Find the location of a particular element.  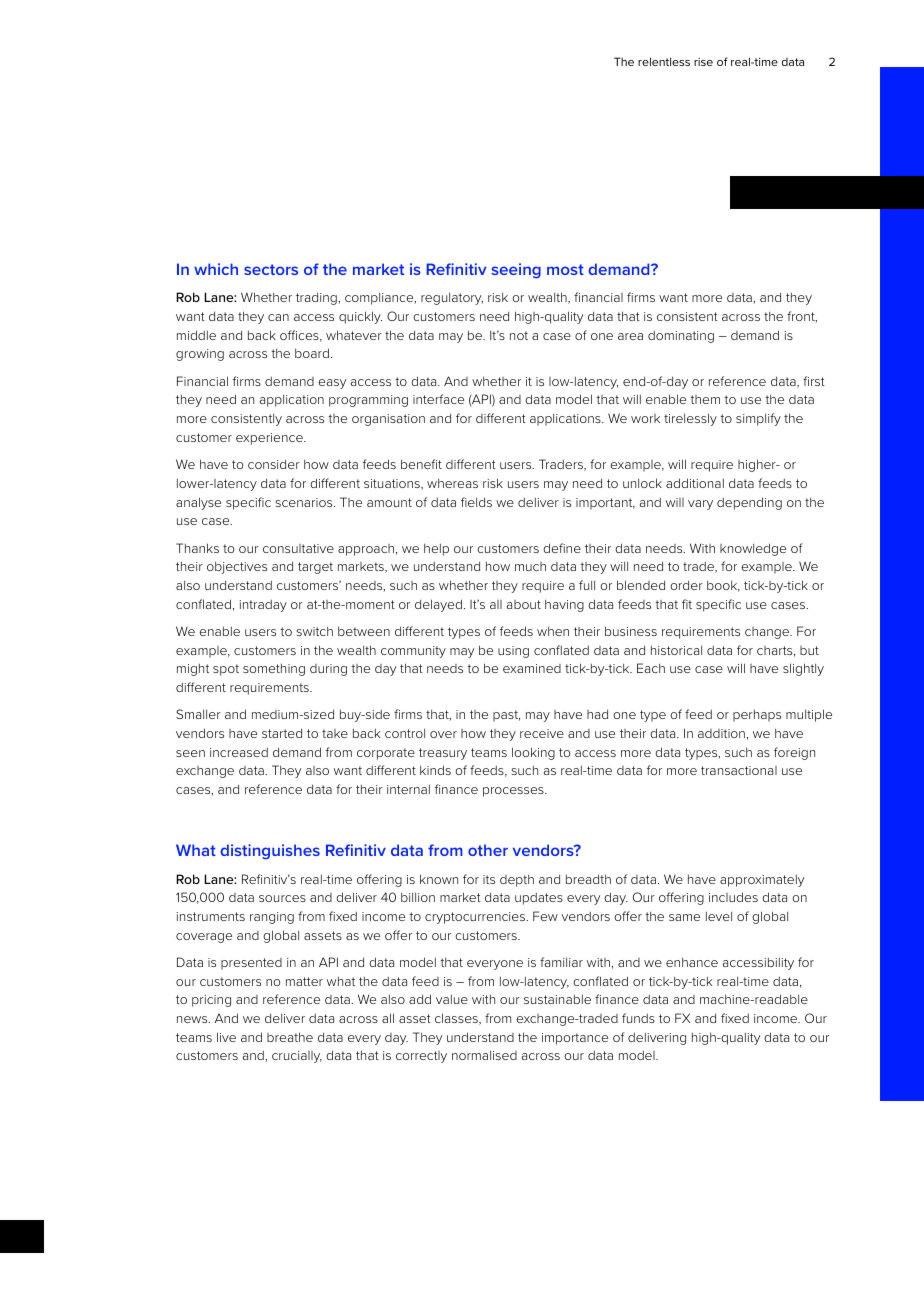

sectors is located at coordinates (271, 269).
